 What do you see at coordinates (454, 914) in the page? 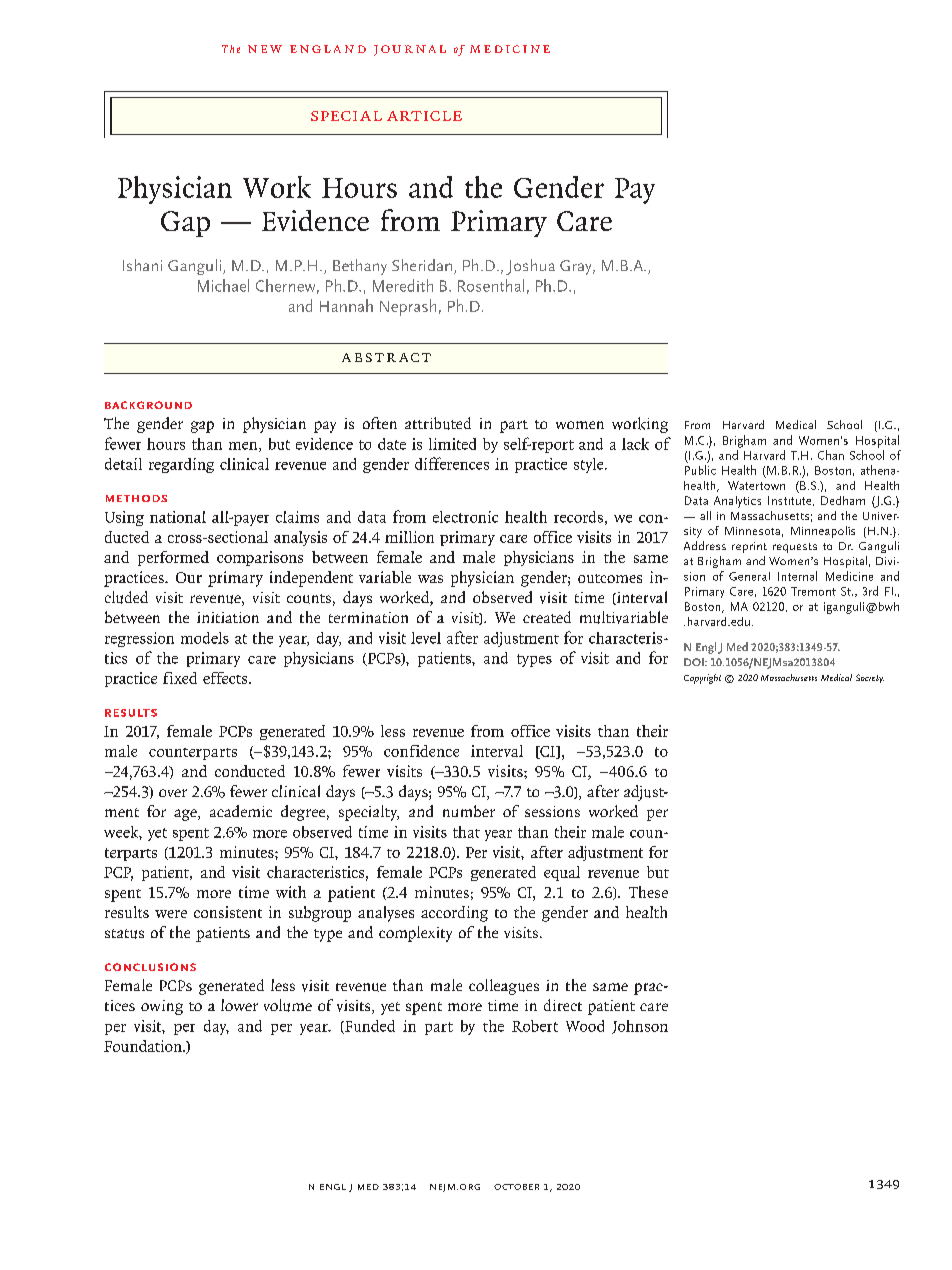
I see `according` at bounding box center [454, 914].
